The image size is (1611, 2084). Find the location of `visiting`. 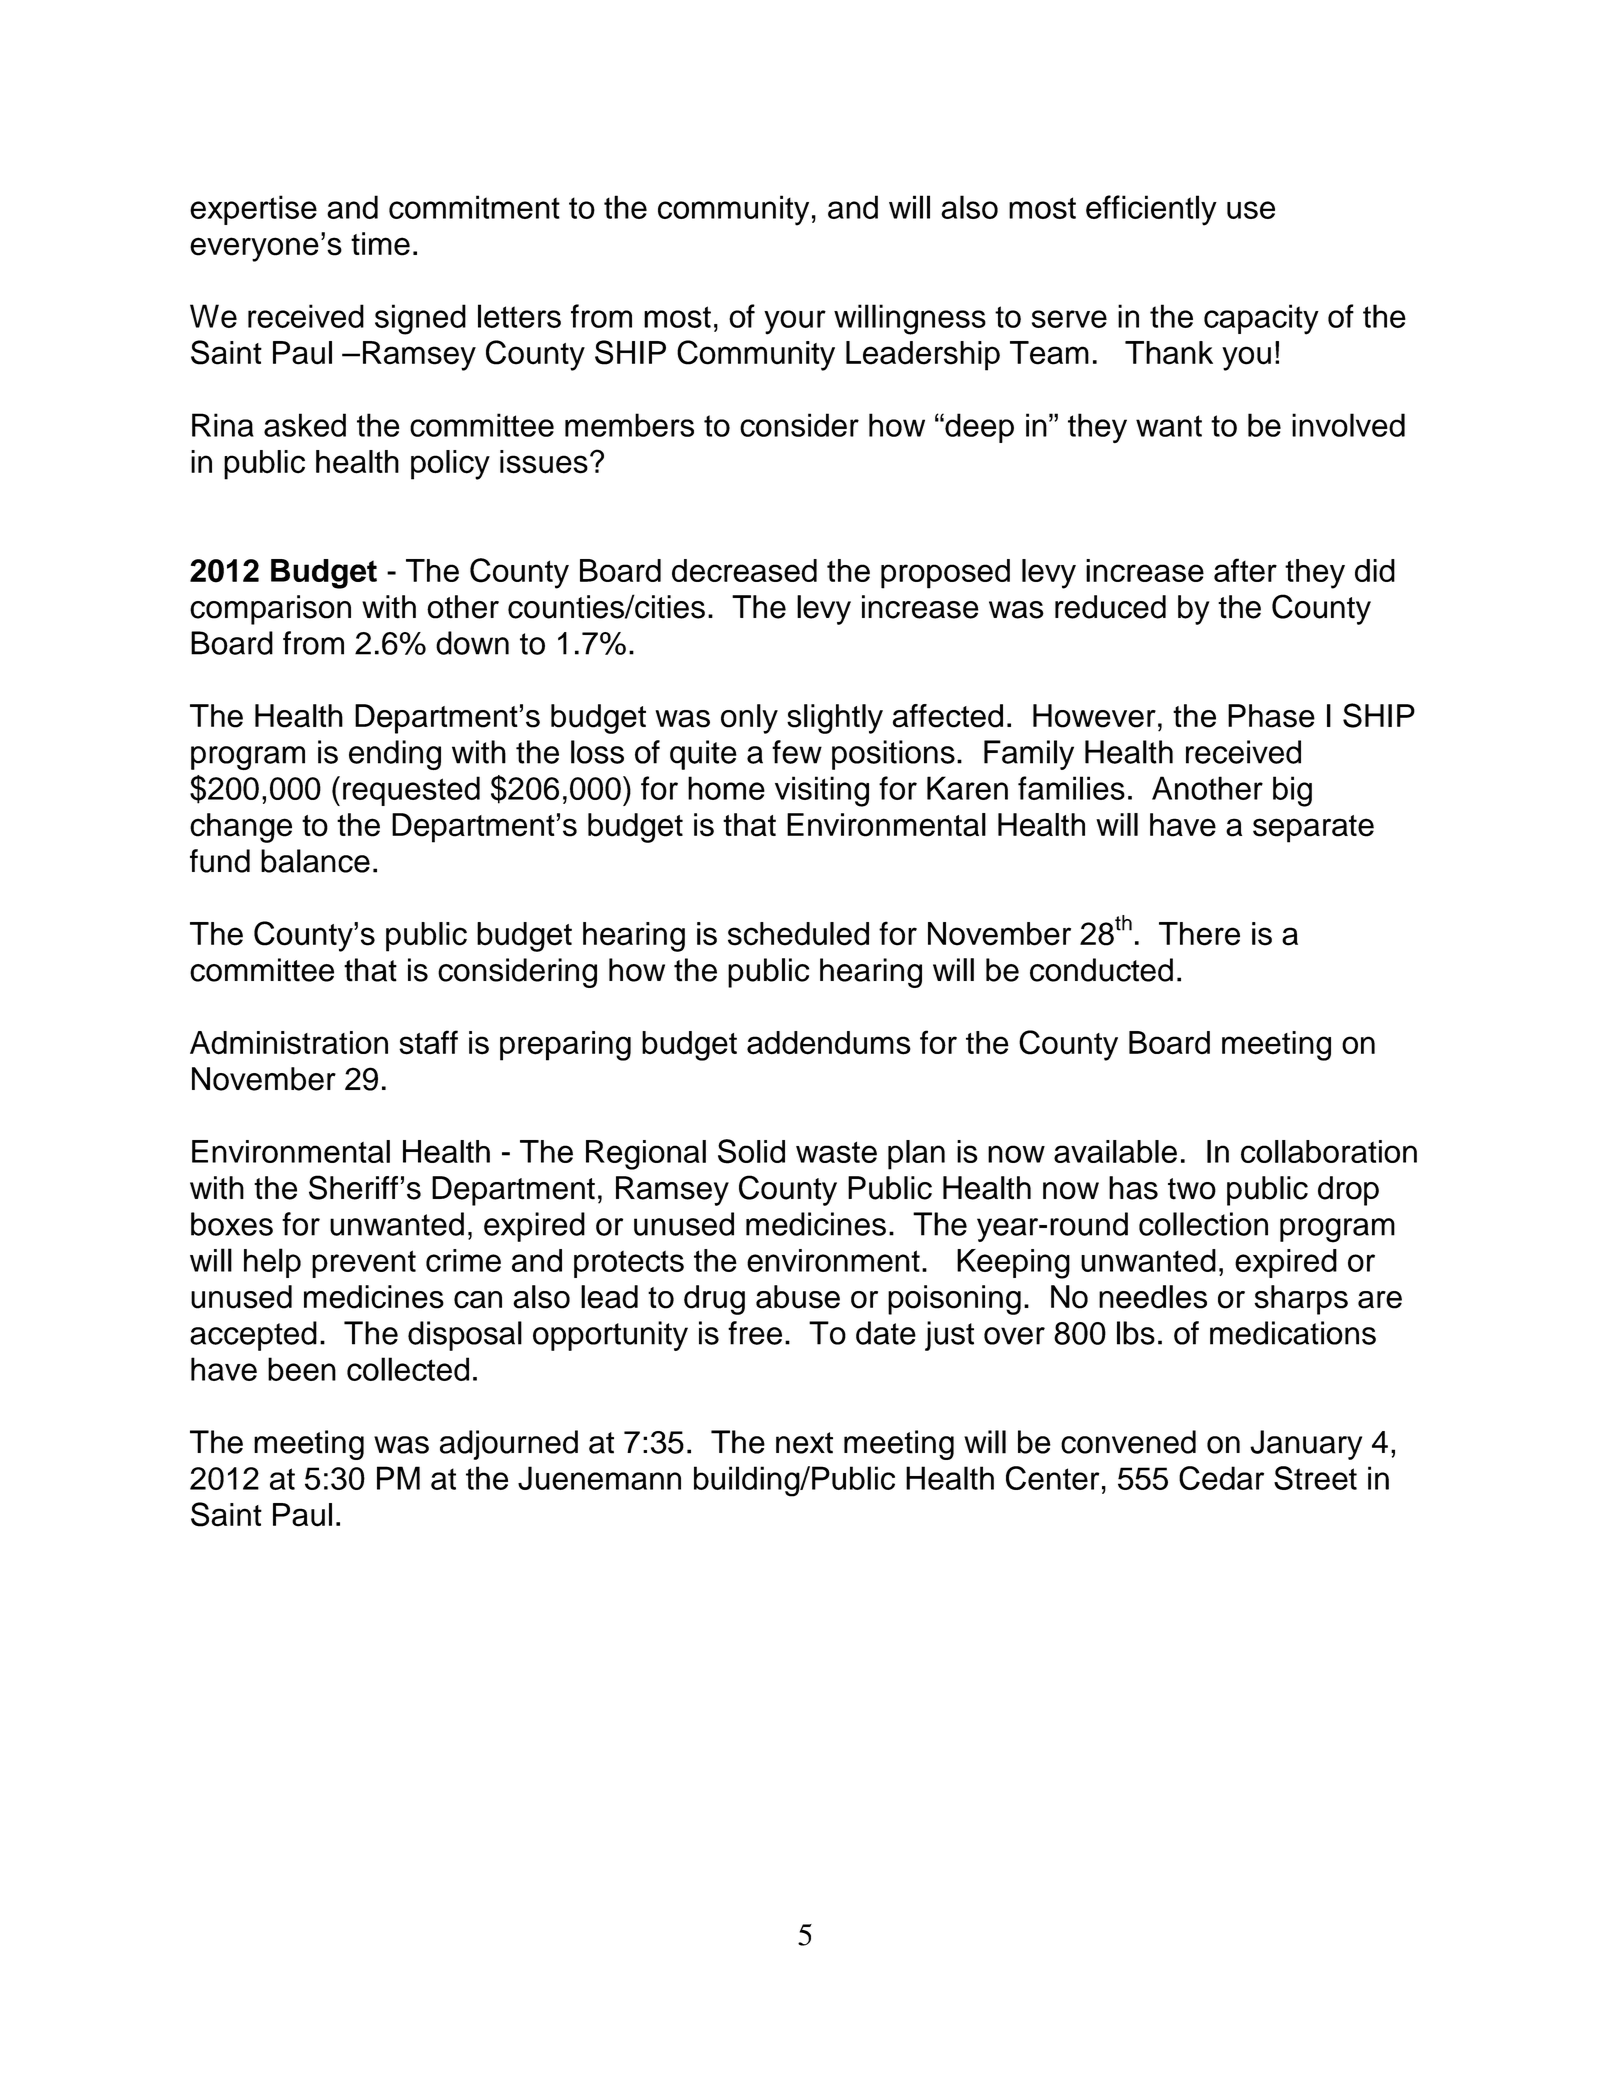

visiting is located at coordinates (822, 791).
